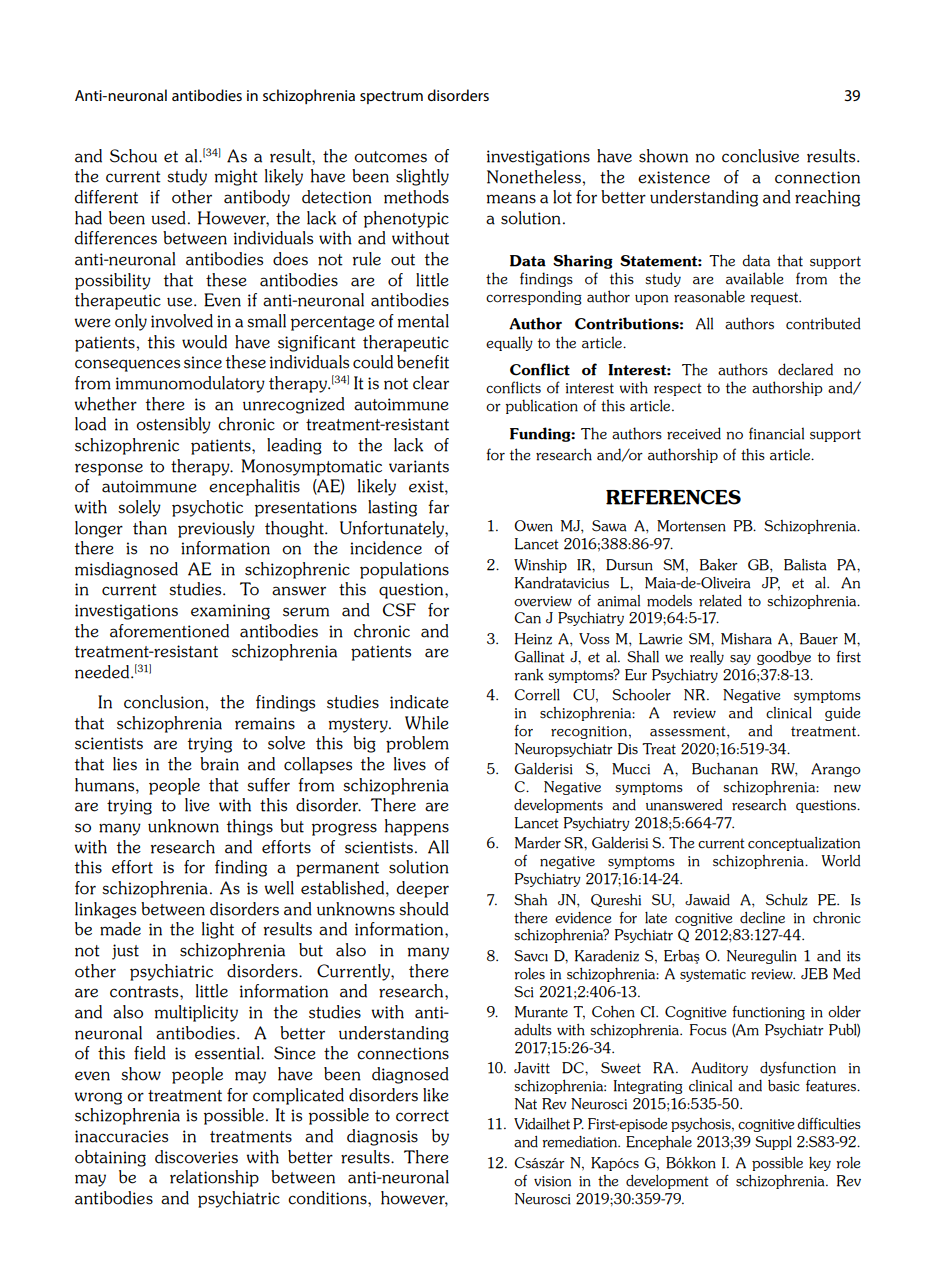 The image size is (945, 1288). I want to click on than, so click(150, 528).
